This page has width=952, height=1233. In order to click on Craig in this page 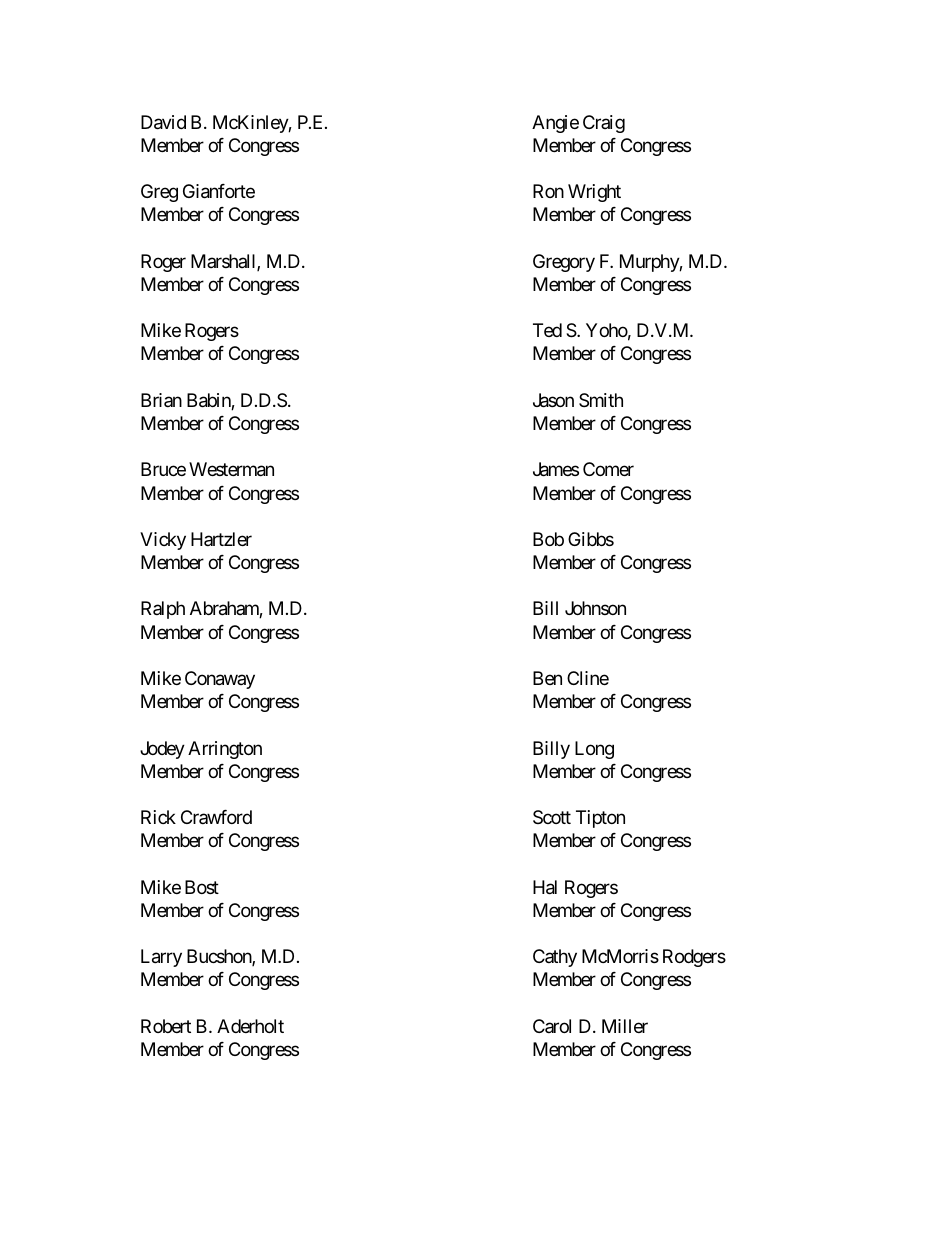, I will do `click(604, 124)`.
